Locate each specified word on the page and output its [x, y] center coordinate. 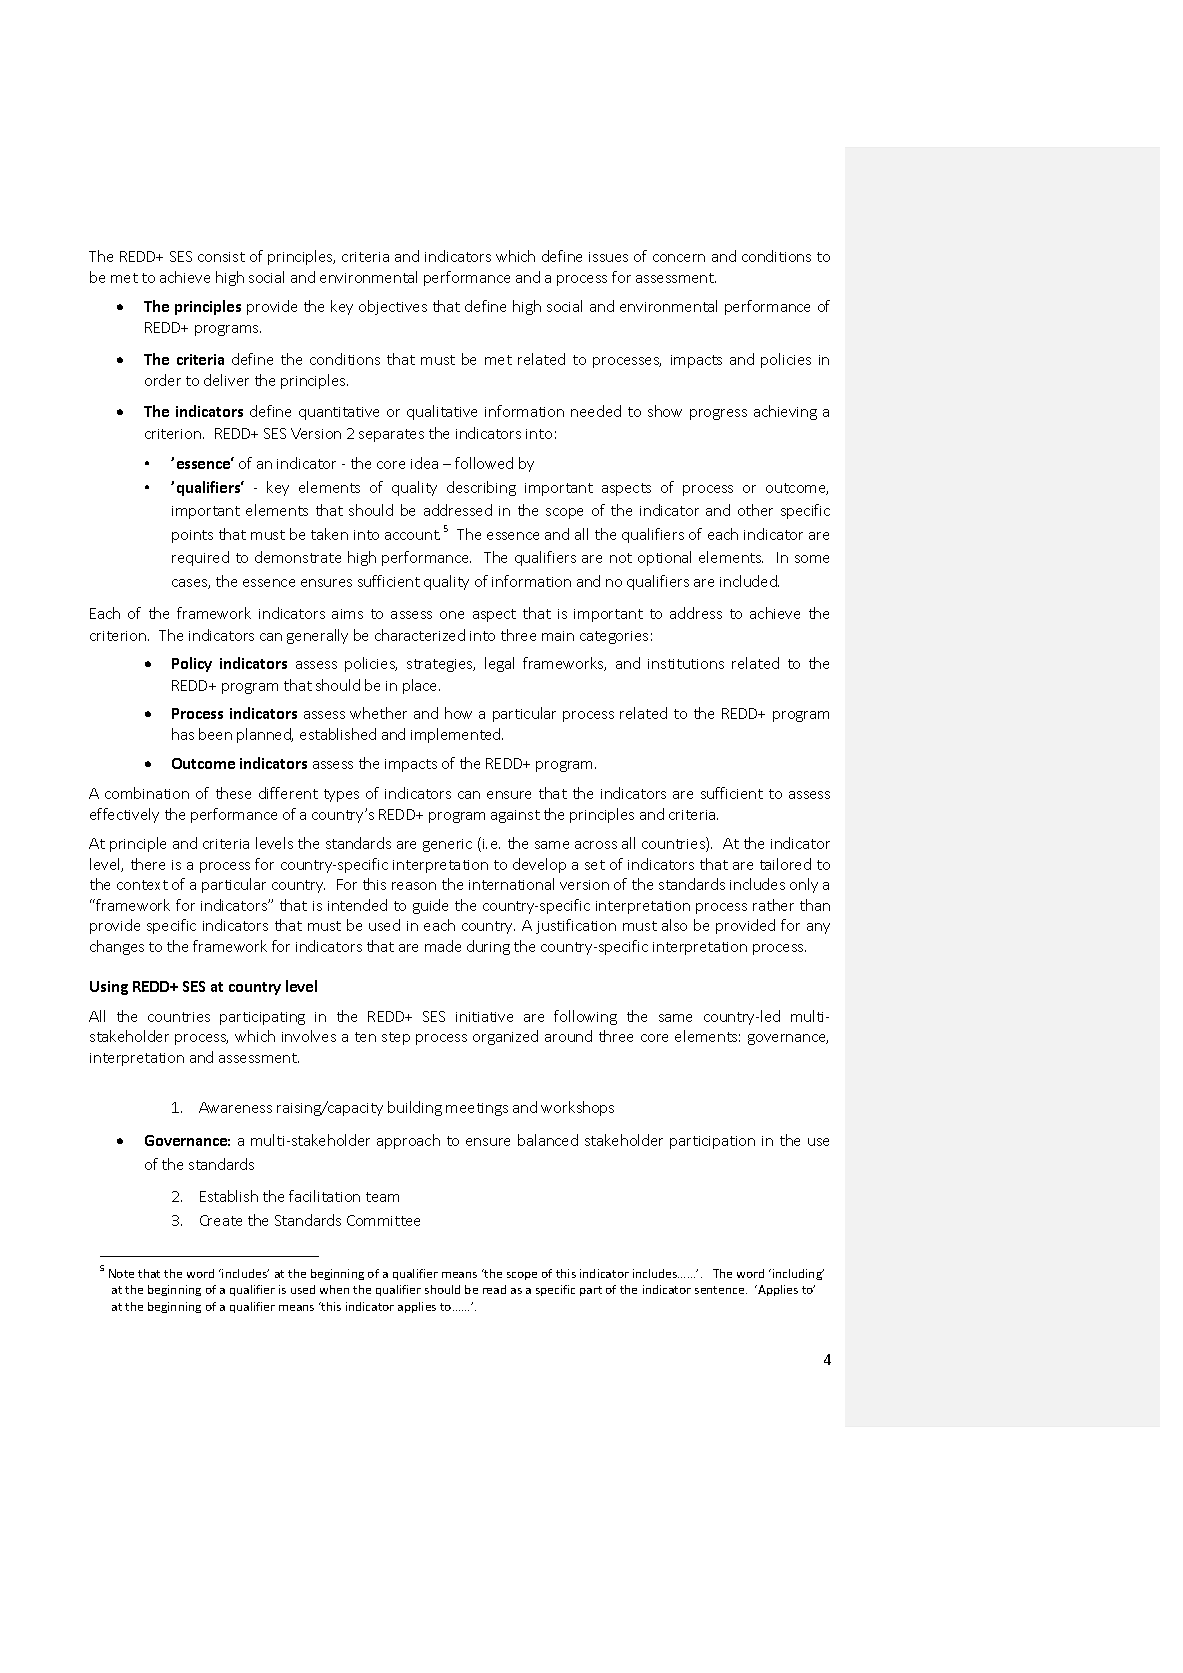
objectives [393, 307]
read [494, 1289]
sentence [721, 1290]
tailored [785, 864]
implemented [457, 735]
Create [221, 1220]
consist [221, 257]
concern [679, 258]
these [233, 793]
